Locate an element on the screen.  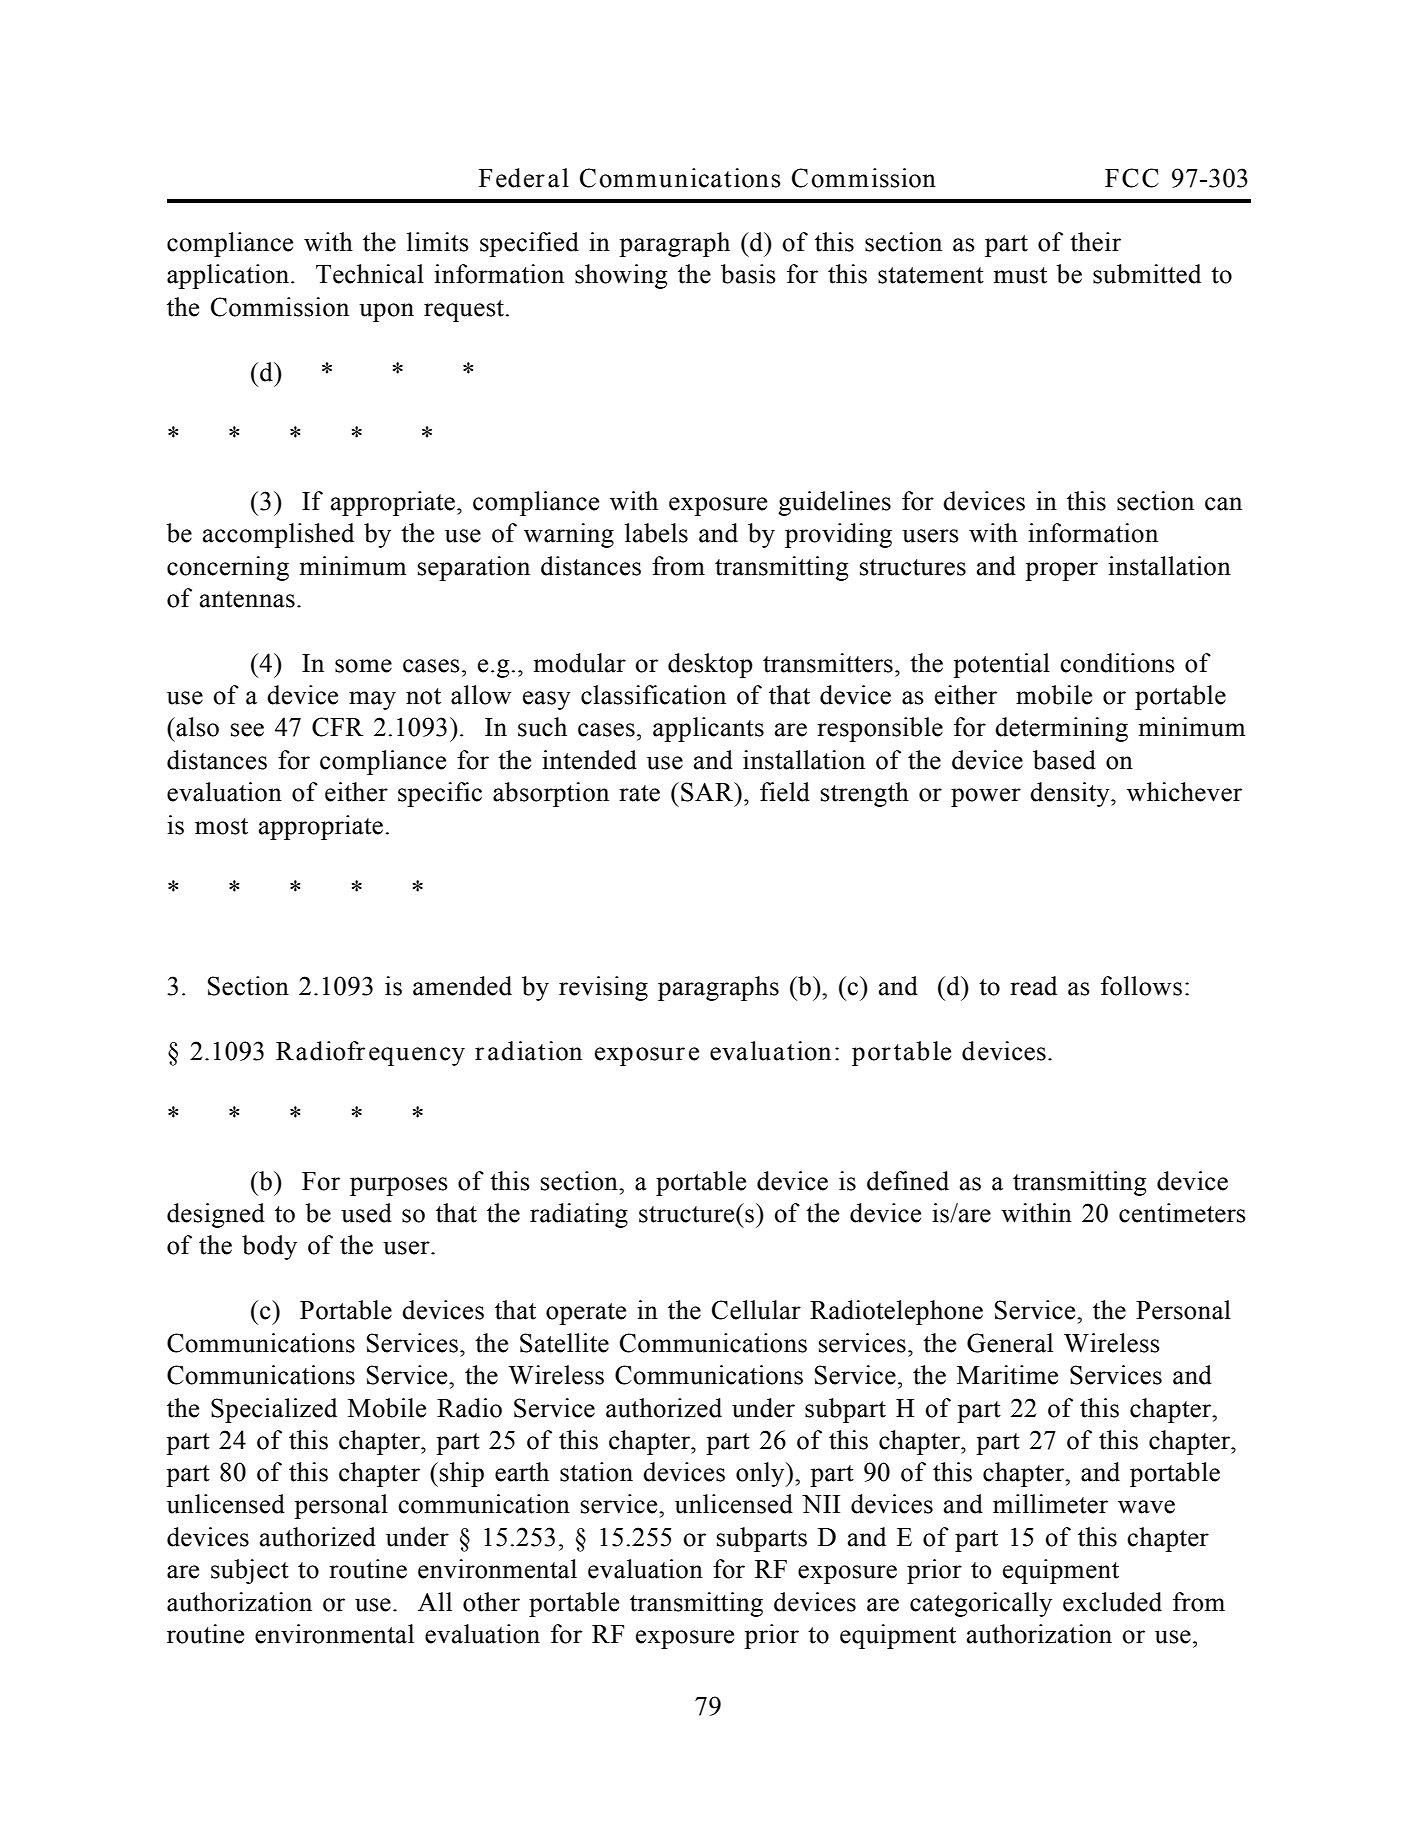
centimeters is located at coordinates (1182, 1213).
